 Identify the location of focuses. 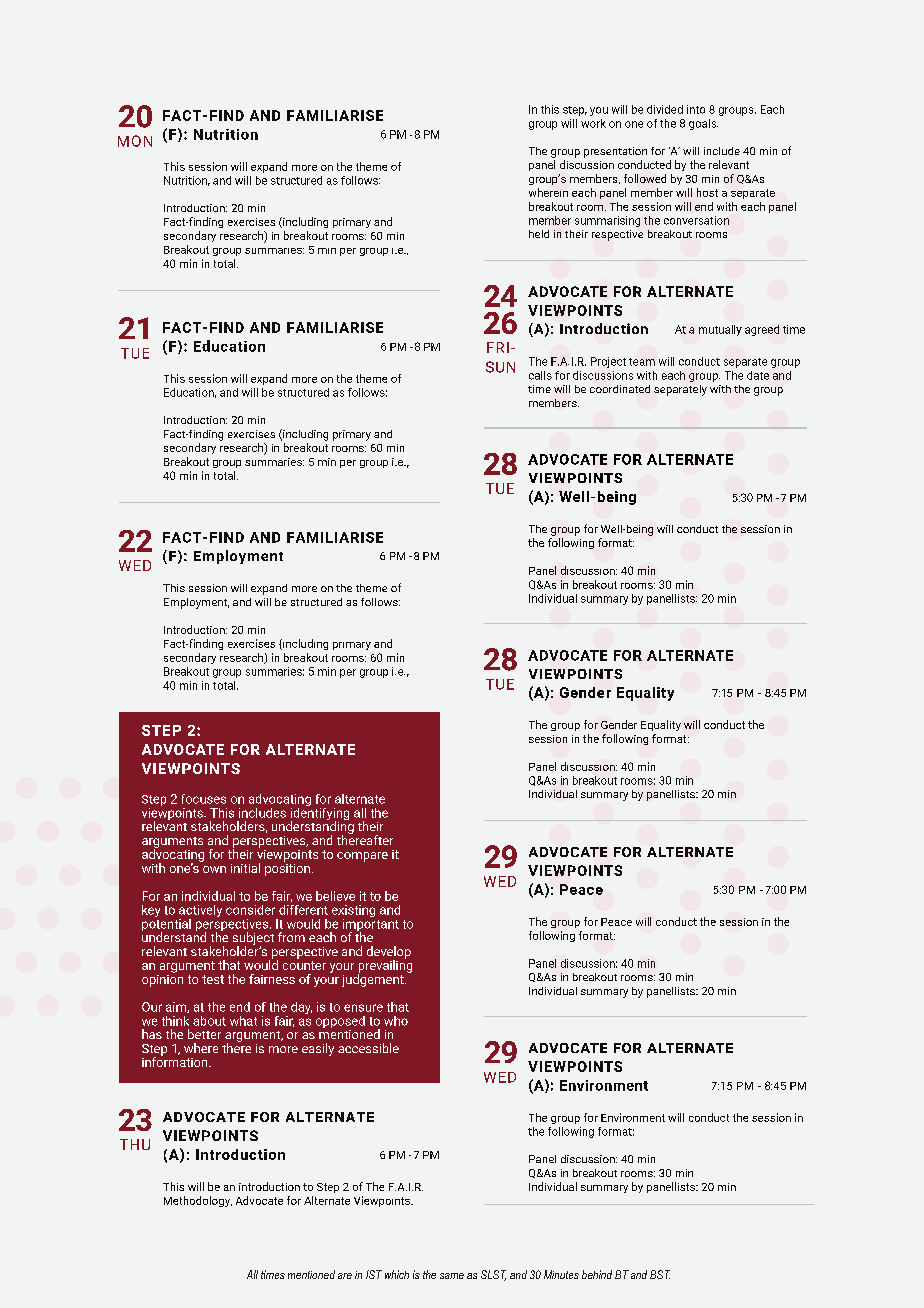
(204, 799).
